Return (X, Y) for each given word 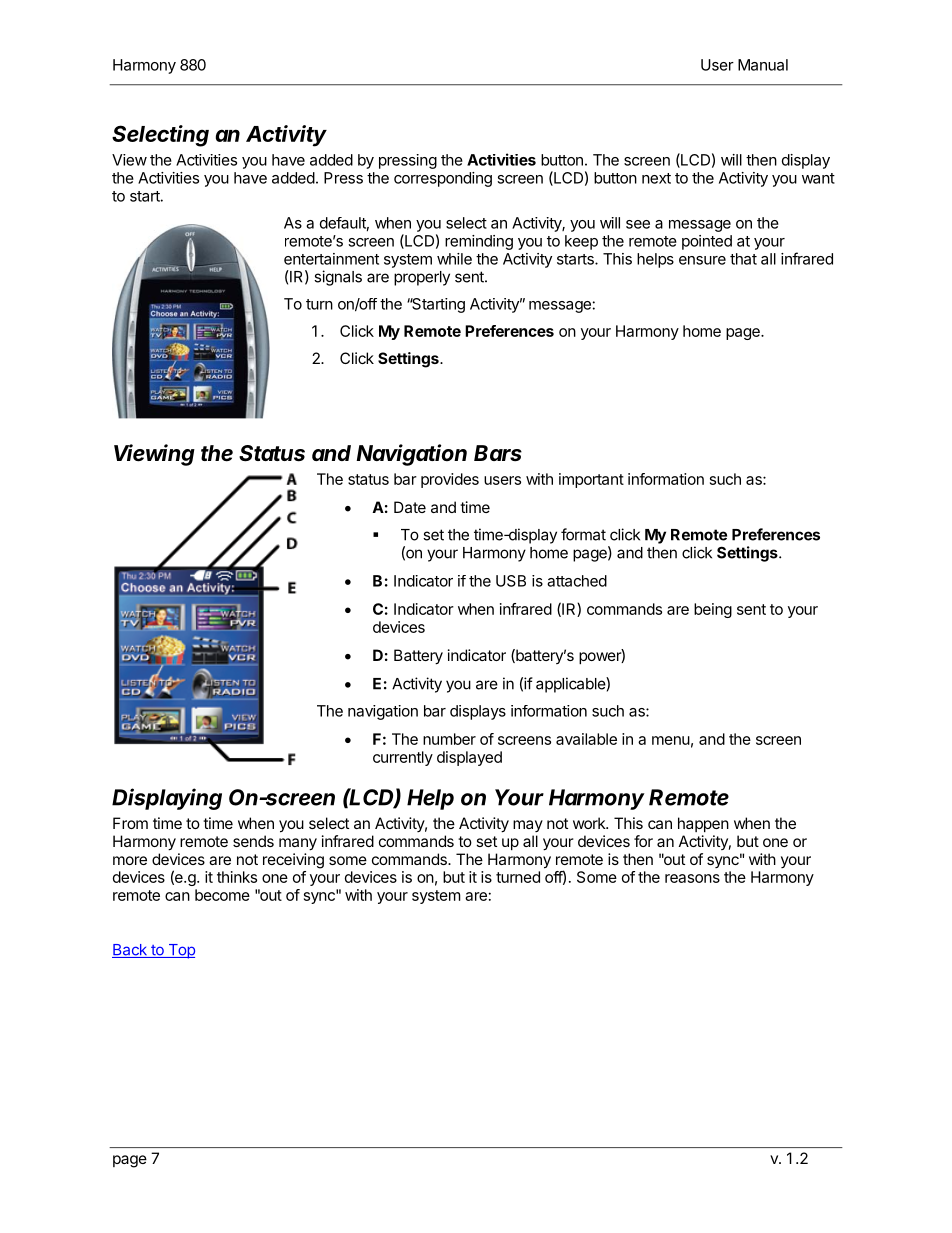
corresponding (443, 179)
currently (403, 758)
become (222, 895)
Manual (763, 65)
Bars (498, 453)
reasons (692, 878)
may (528, 826)
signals (338, 278)
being (713, 610)
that (743, 259)
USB (511, 581)
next (656, 178)
